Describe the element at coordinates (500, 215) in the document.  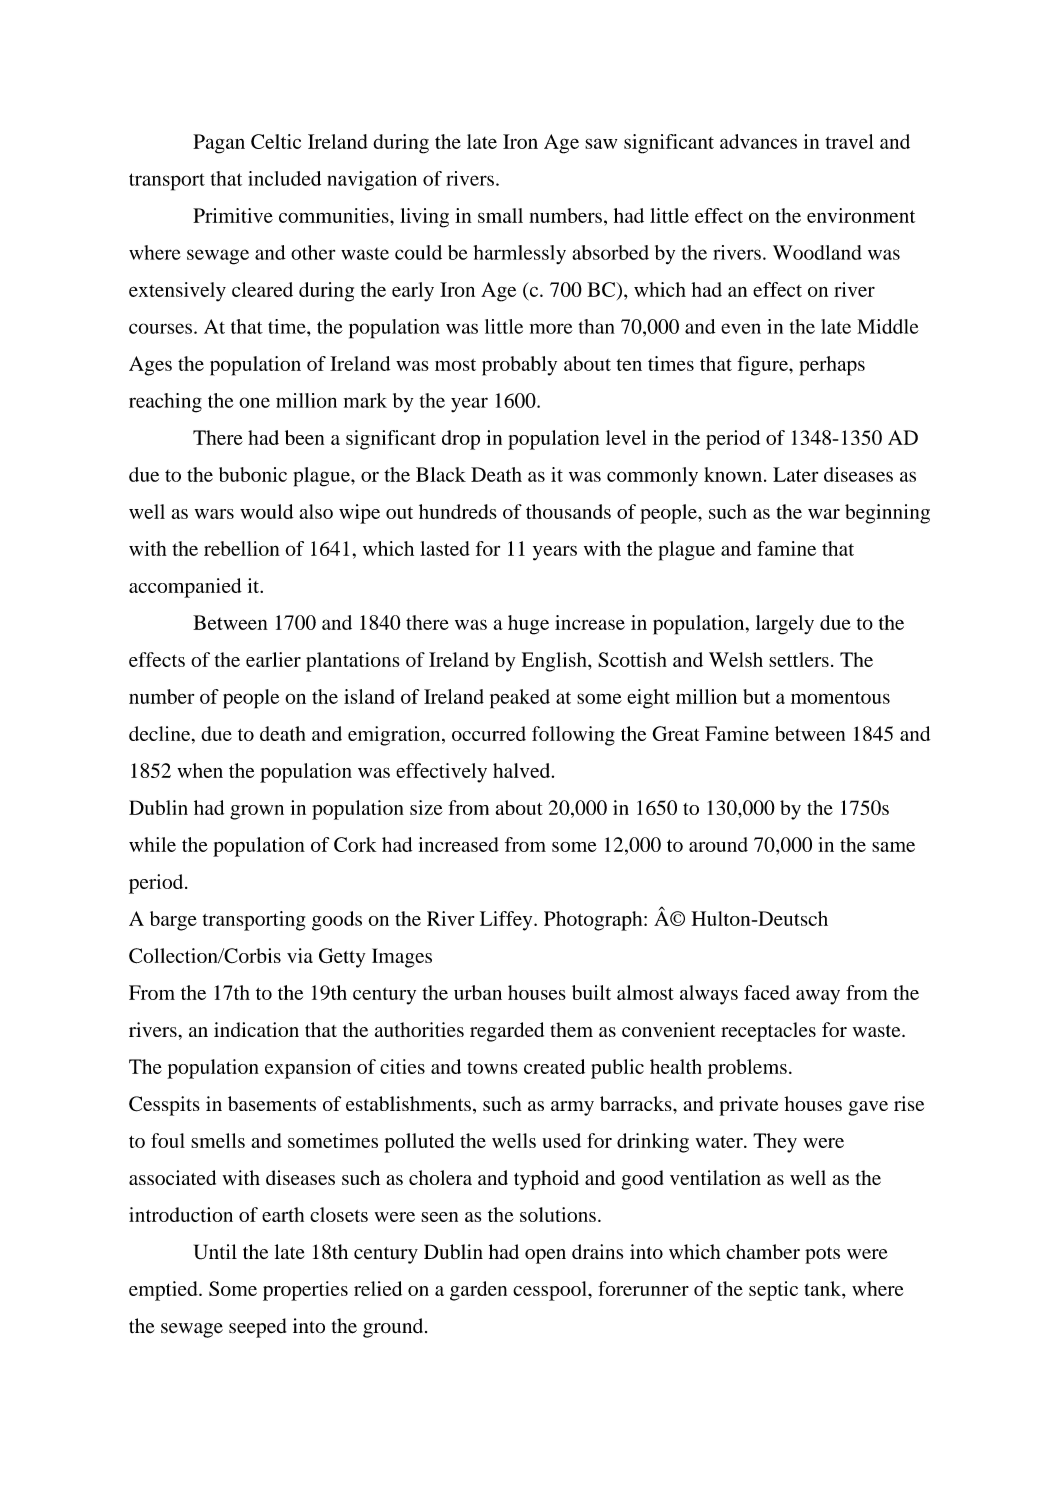
I see `small` at that location.
